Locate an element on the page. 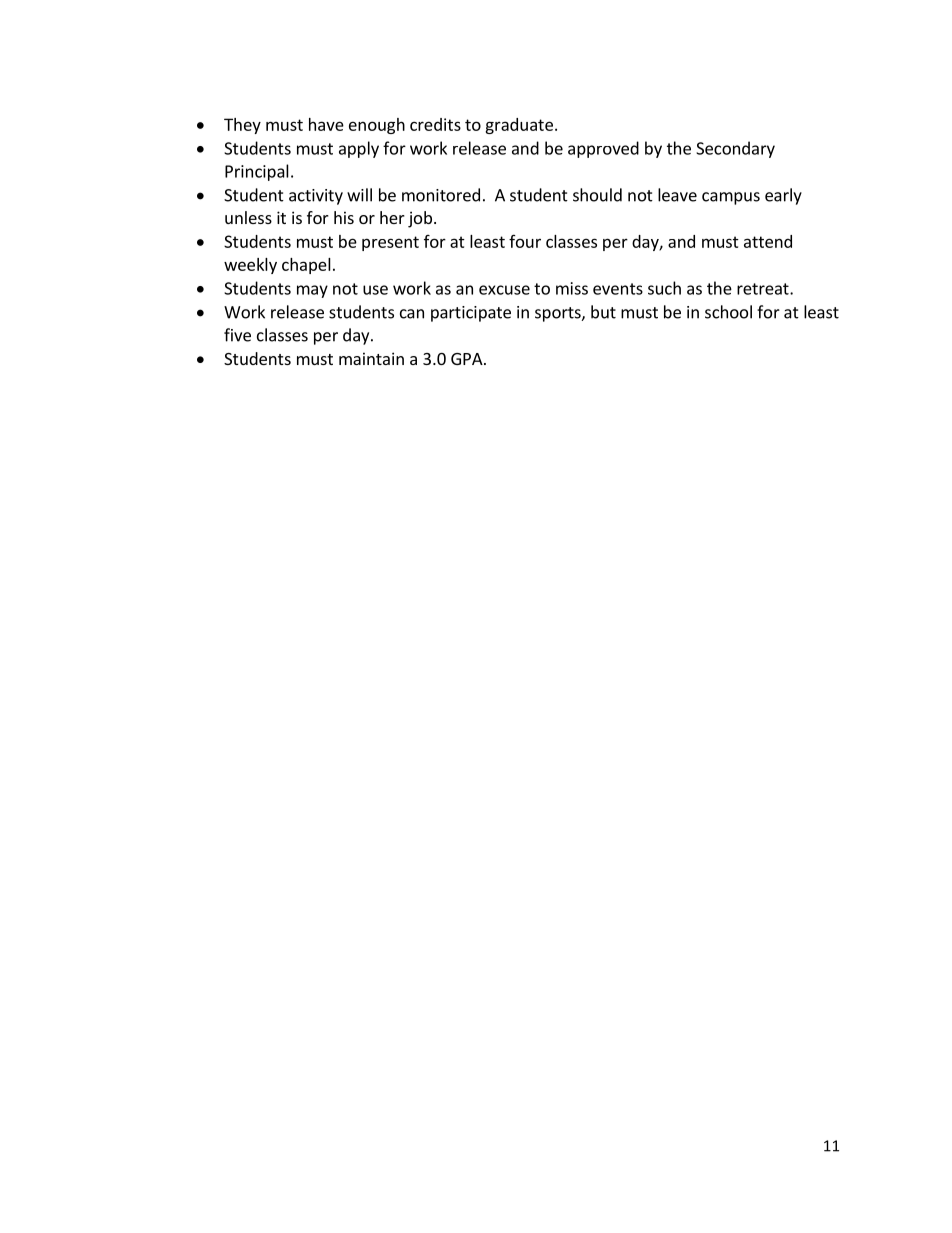 The width and height of the image is (952, 1233). Principal is located at coordinates (257, 172).
